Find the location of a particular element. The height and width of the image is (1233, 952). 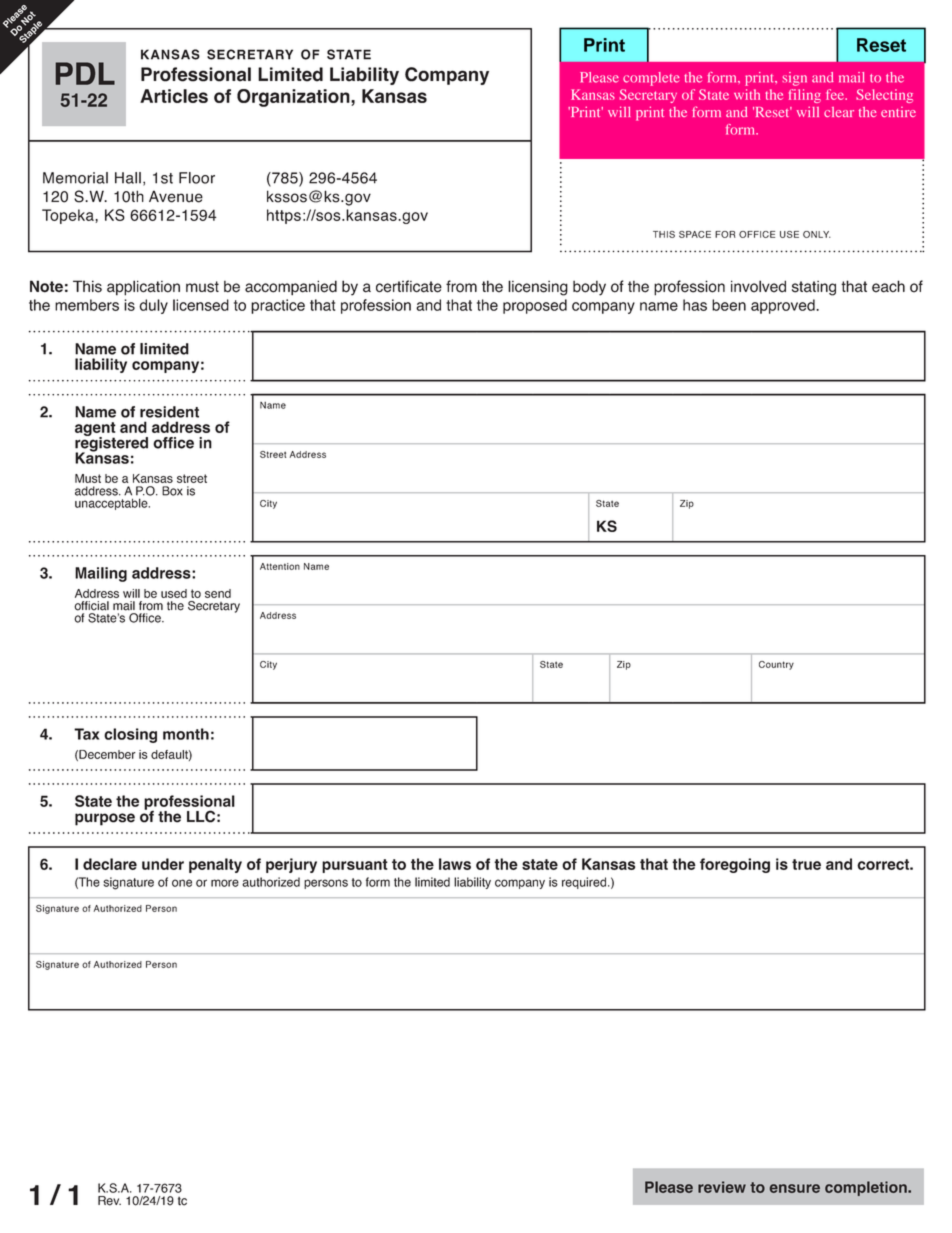

unacceptable is located at coordinates (112, 504).
